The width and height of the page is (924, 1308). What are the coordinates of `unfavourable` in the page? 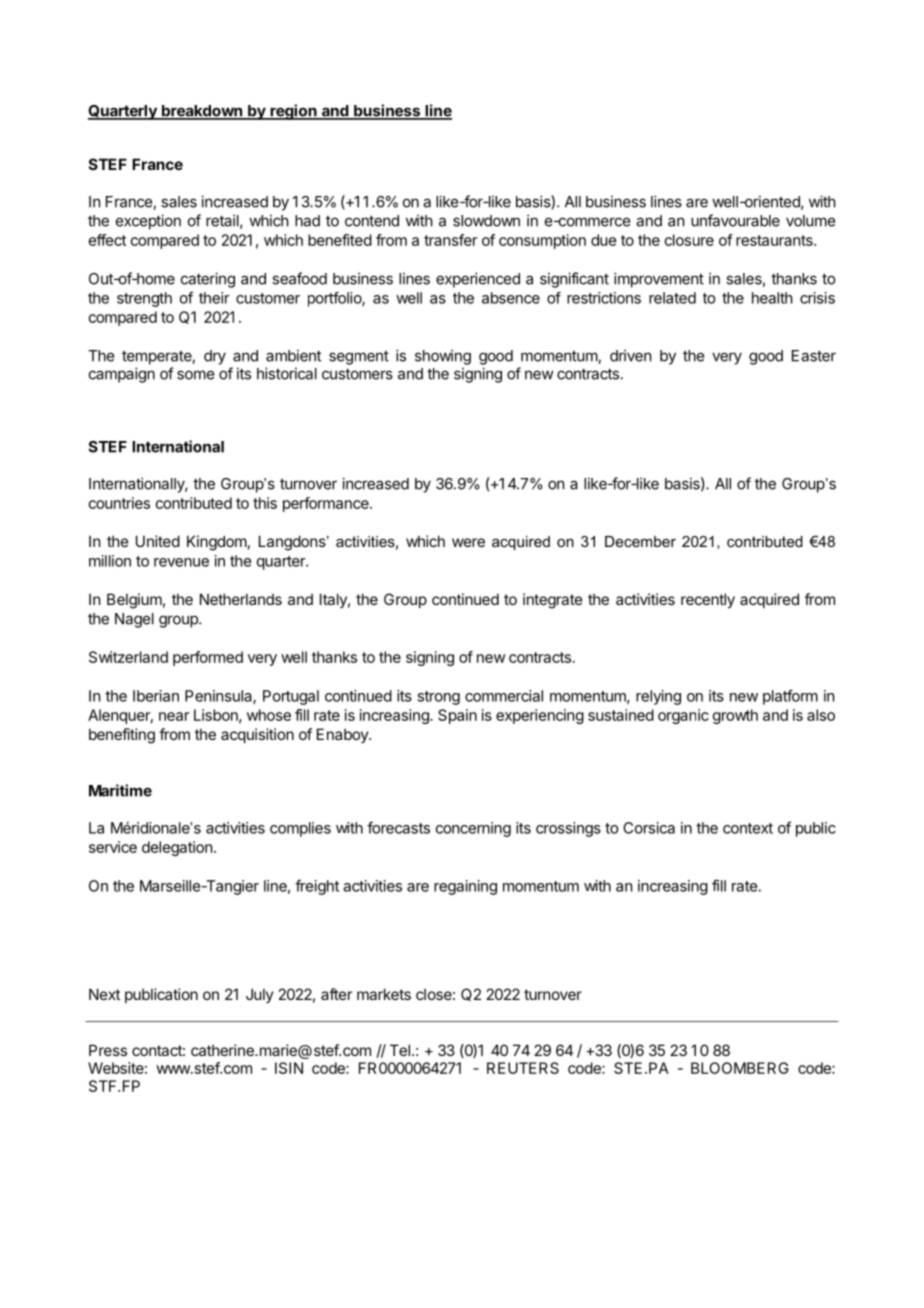 It's located at (735, 220).
